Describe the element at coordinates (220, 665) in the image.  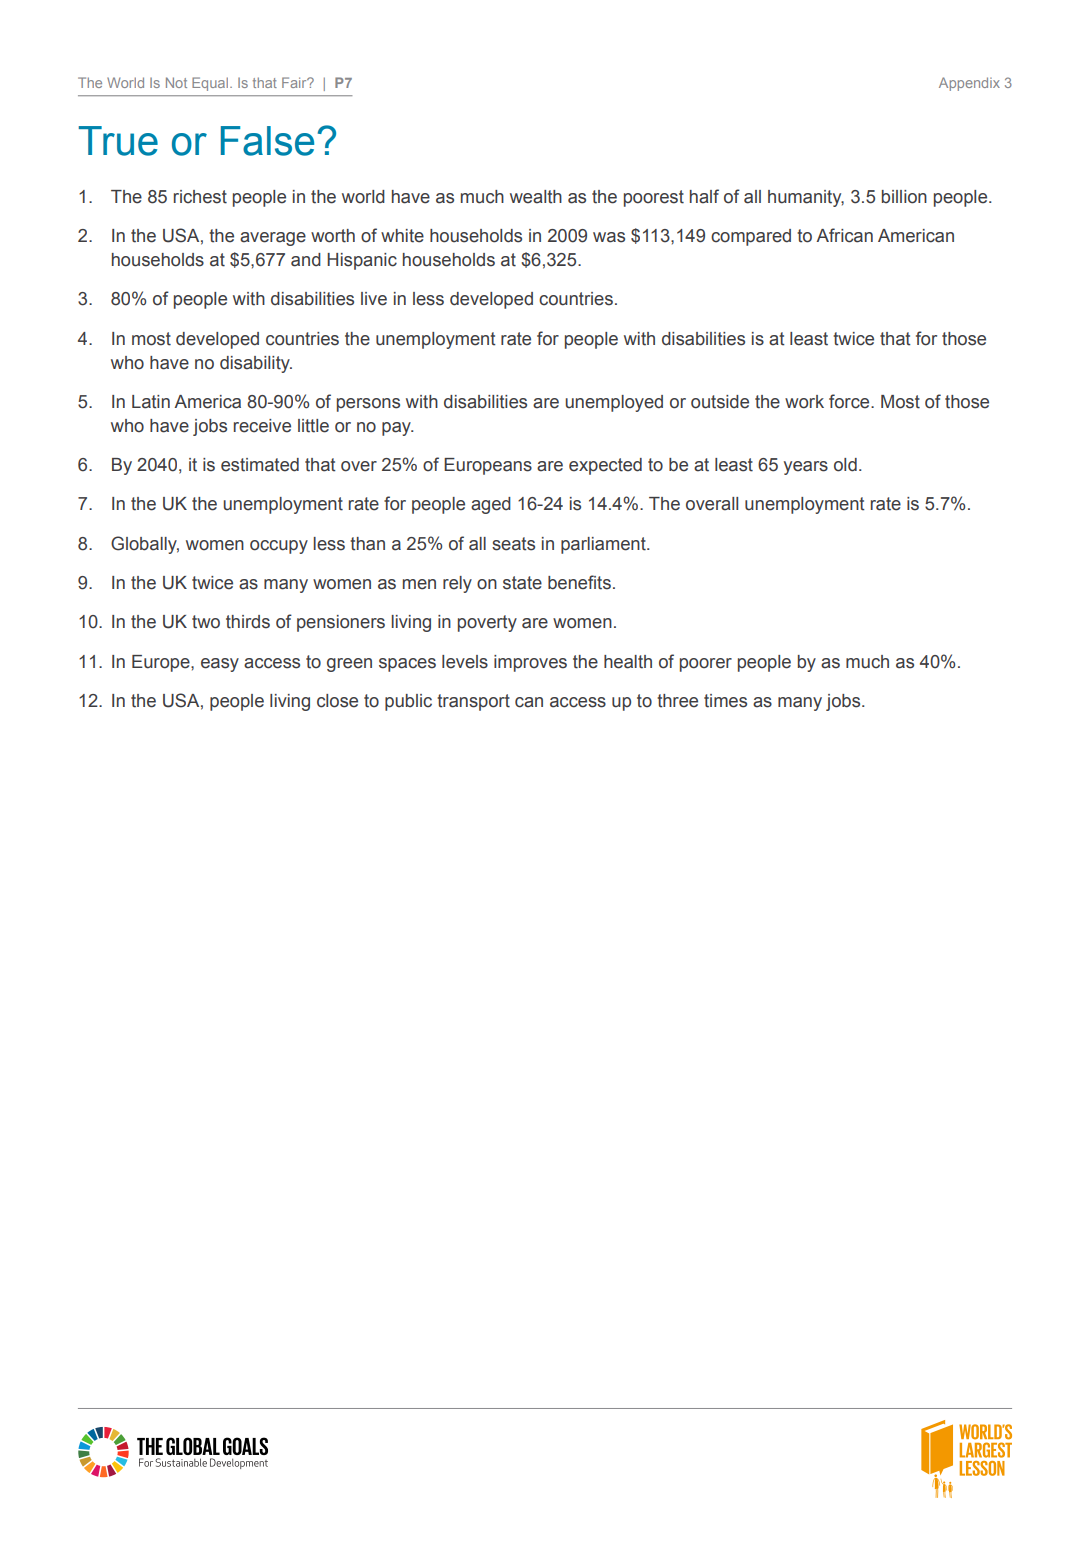
I see `easy` at that location.
